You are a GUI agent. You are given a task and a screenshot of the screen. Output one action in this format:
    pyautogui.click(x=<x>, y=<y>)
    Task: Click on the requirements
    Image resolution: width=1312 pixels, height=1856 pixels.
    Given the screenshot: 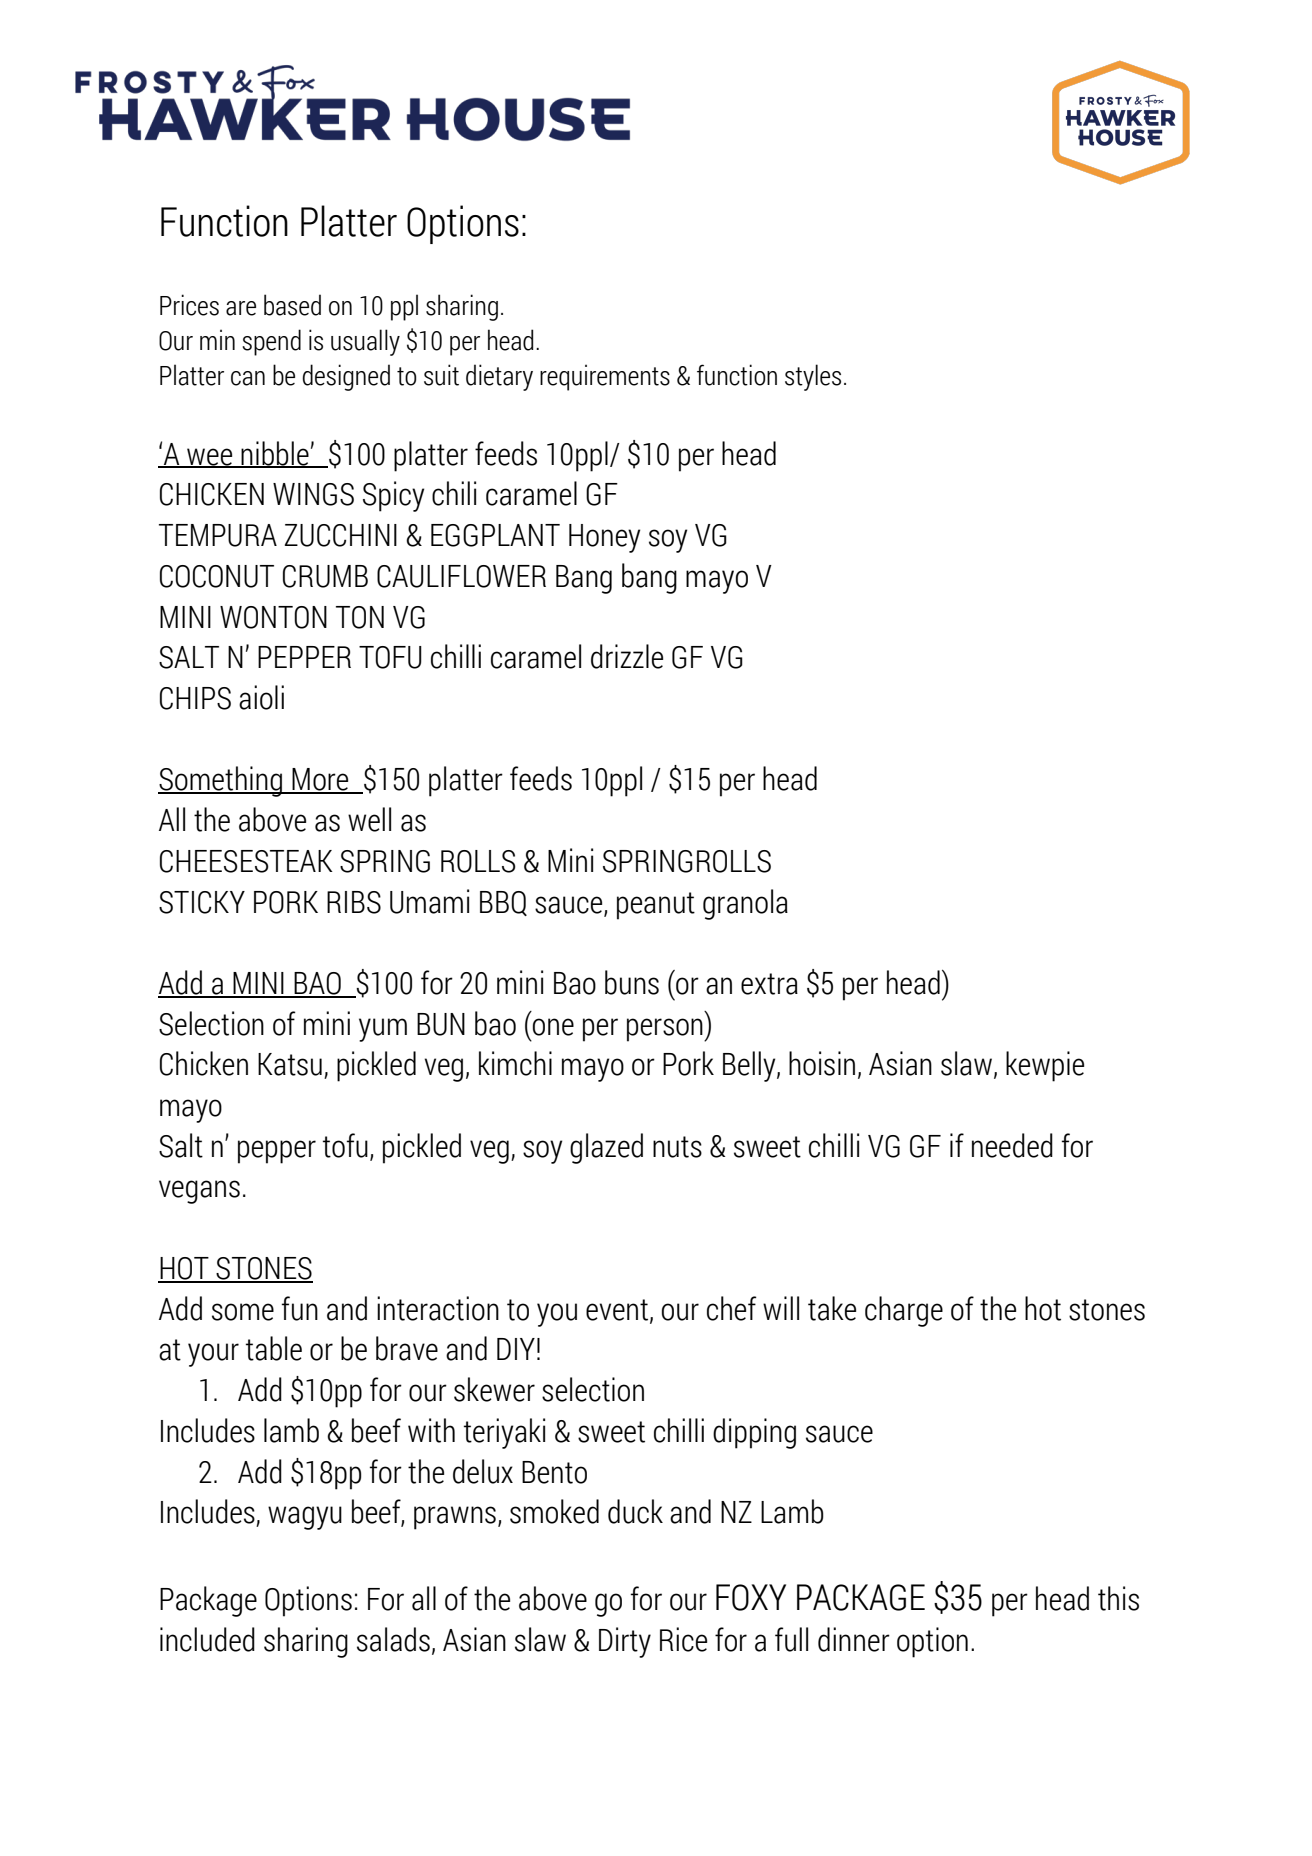 What is the action you would take?
    pyautogui.click(x=605, y=377)
